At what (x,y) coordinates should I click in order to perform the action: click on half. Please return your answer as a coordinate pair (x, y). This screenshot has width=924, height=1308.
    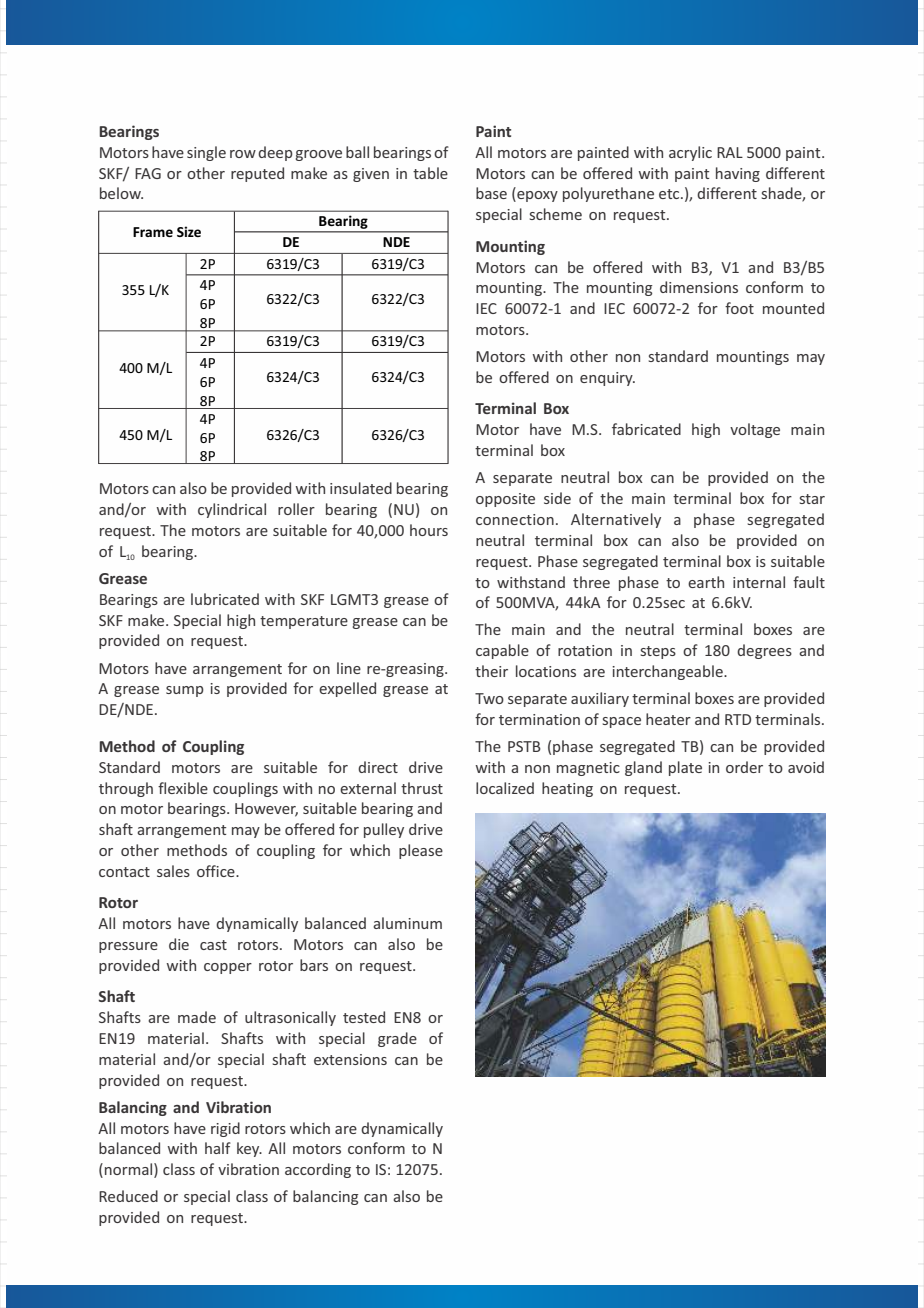
    Looking at the image, I should click on (218, 1148).
